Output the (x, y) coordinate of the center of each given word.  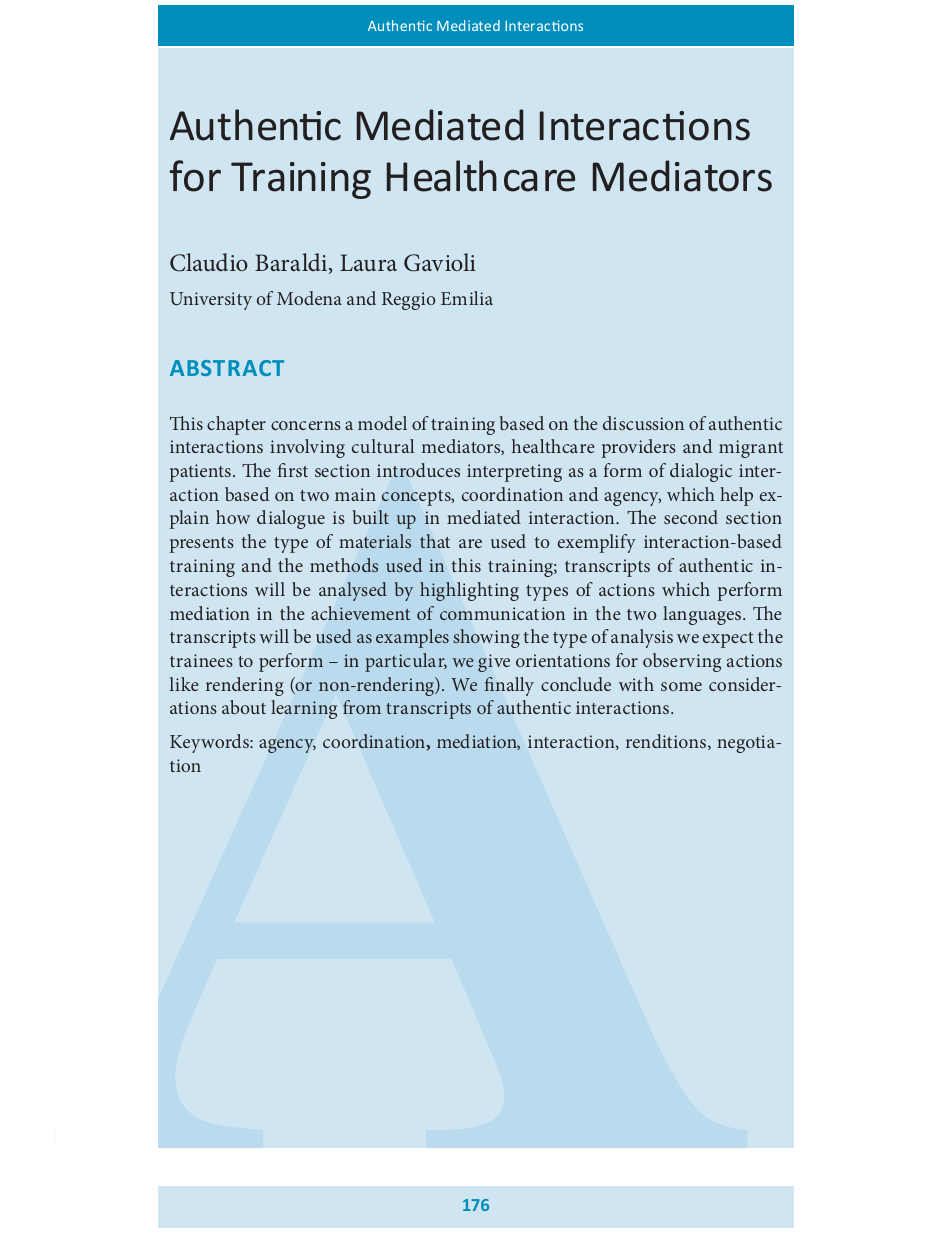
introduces (418, 470)
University (211, 301)
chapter (236, 425)
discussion (643, 423)
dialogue (291, 519)
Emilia (467, 298)
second (691, 517)
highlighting (469, 591)
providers (639, 448)
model (382, 423)
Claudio (209, 262)
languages (702, 615)
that (435, 541)
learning (304, 709)
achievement (360, 613)
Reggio (409, 301)
